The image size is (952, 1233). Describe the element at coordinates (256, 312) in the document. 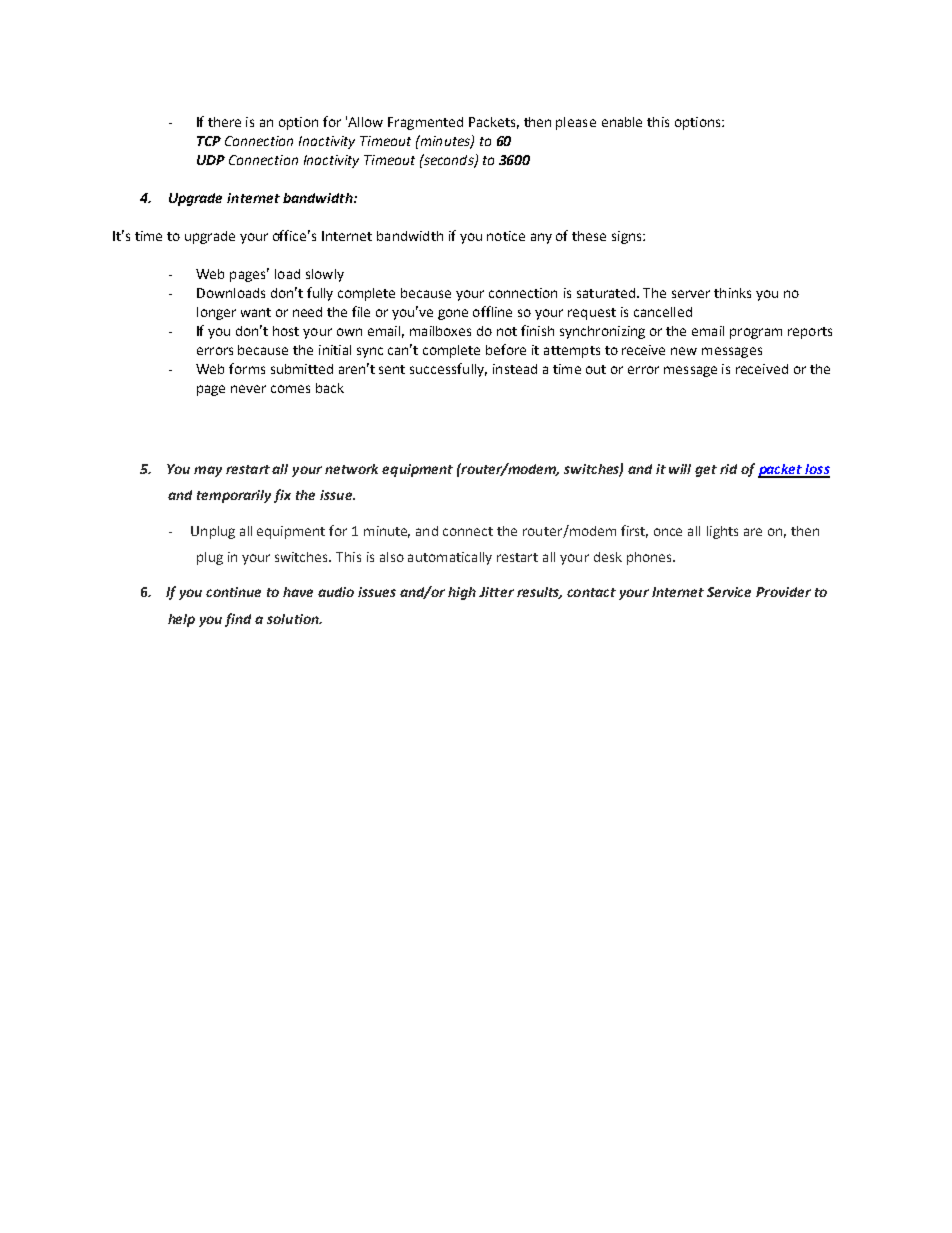

I see `want` at that location.
